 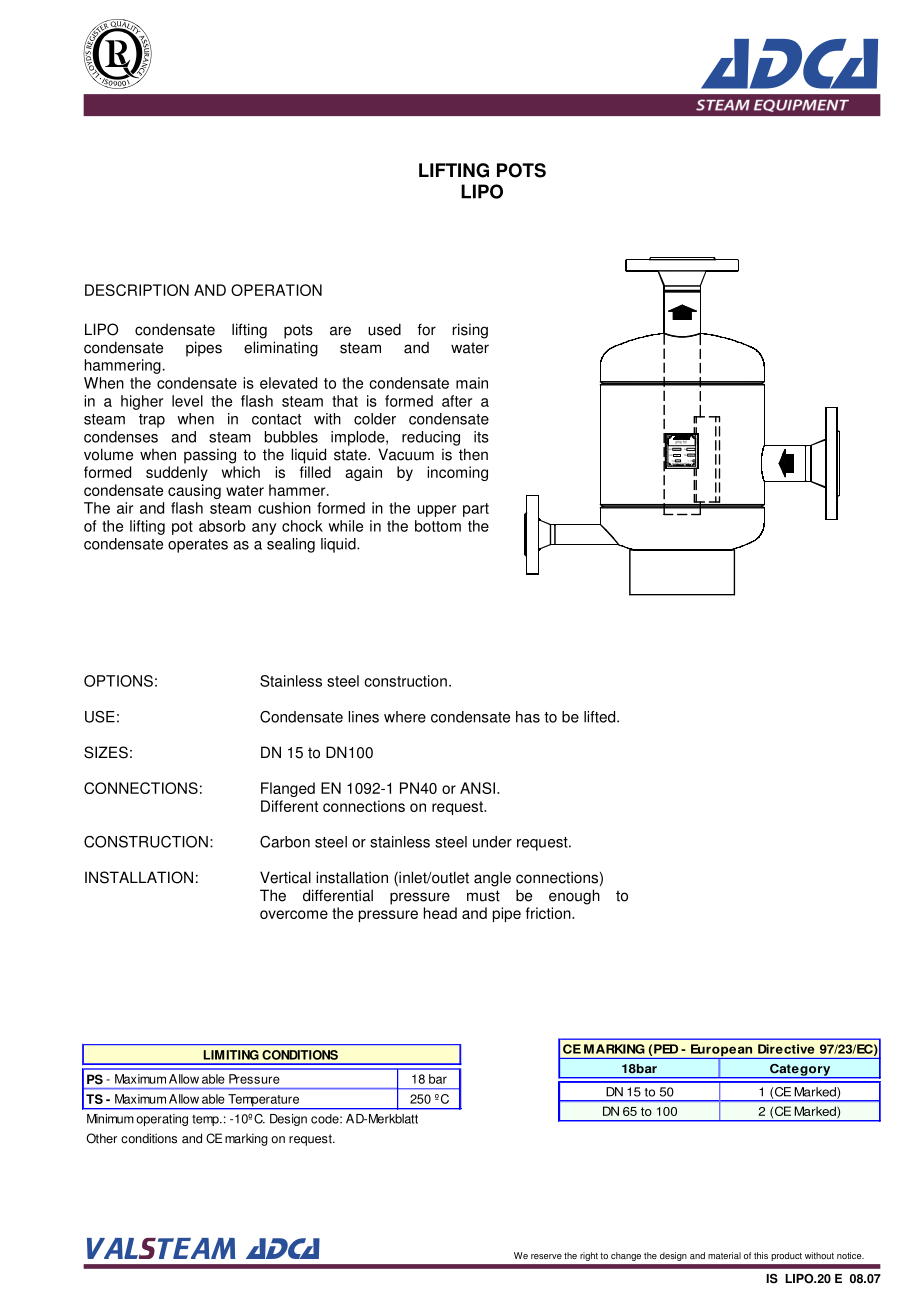 What do you see at coordinates (528, 717) in the screenshot?
I see `has` at bounding box center [528, 717].
